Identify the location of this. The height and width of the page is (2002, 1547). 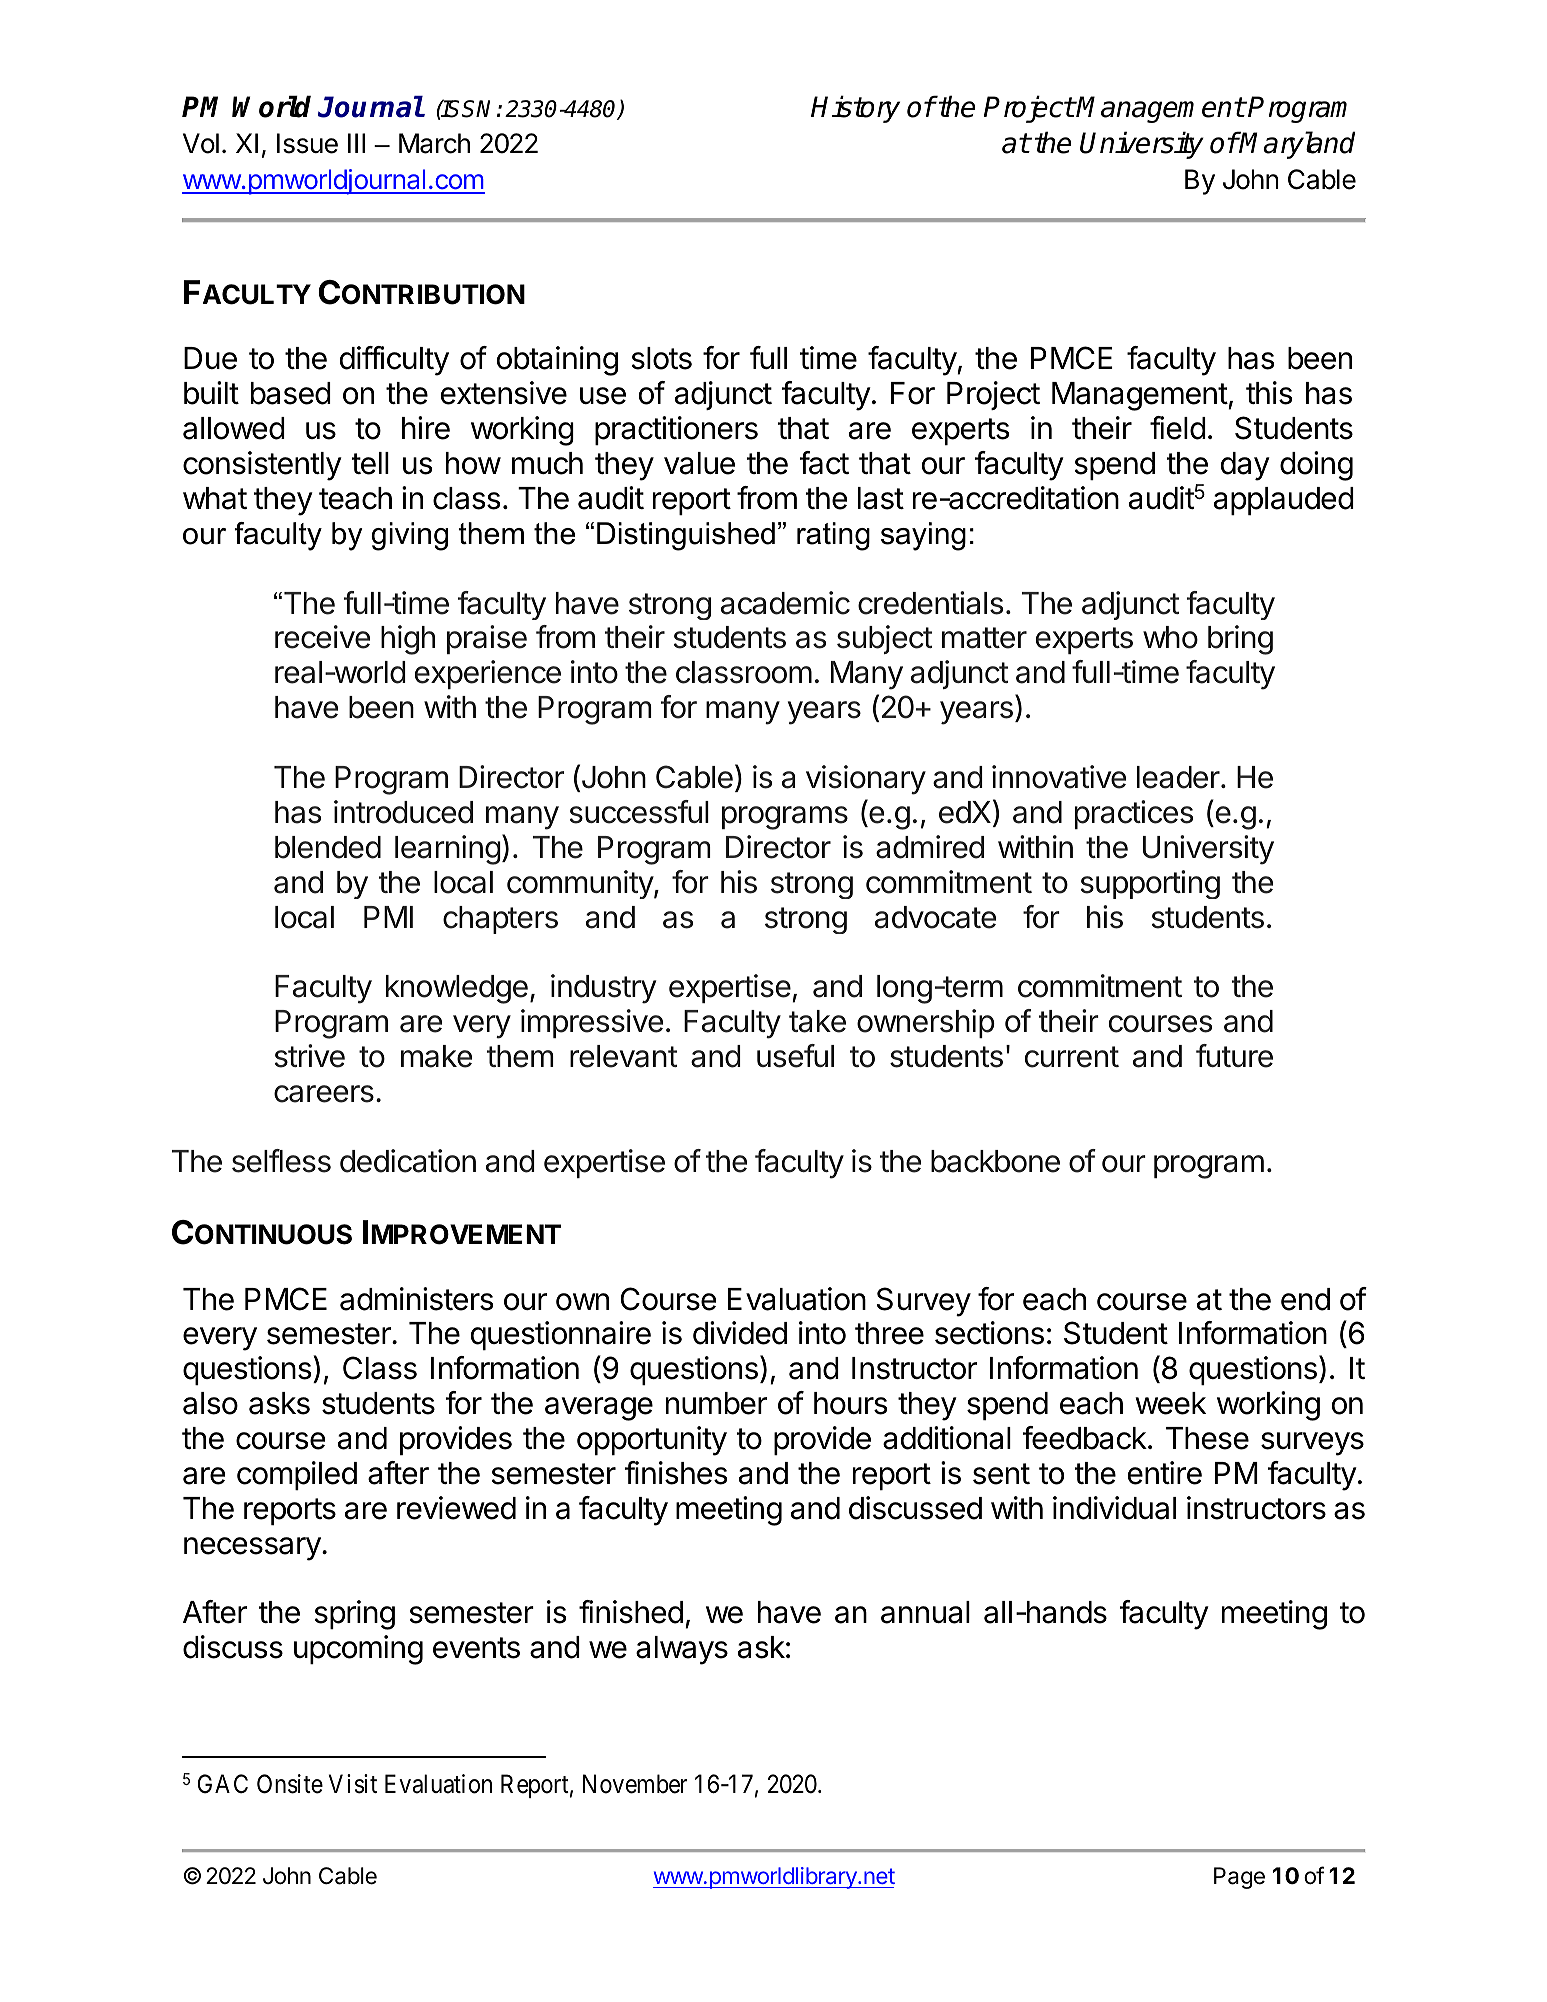
(1269, 393).
